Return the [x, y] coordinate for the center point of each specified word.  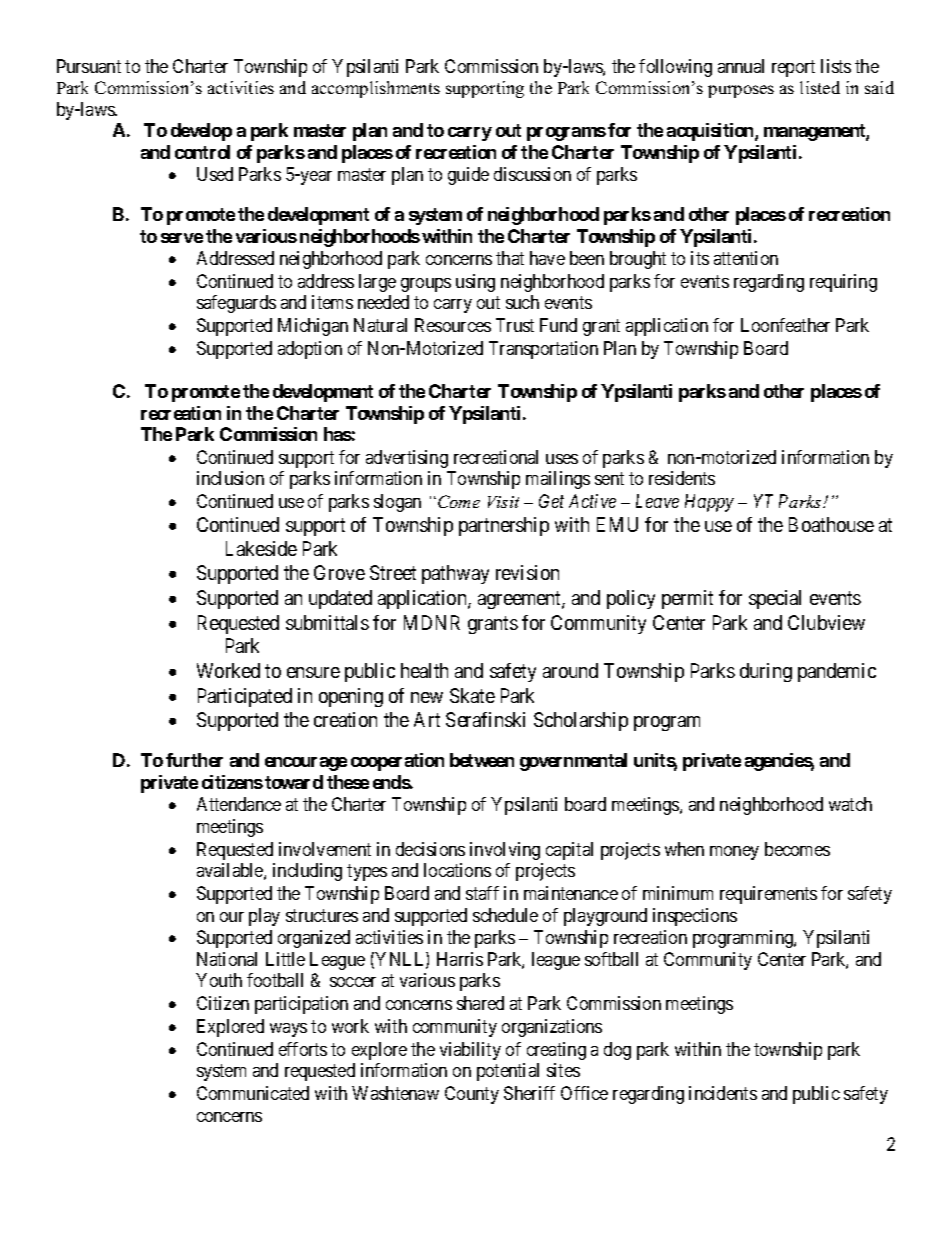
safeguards [236, 304]
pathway [455, 574]
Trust [515, 325]
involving [505, 851]
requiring [843, 283]
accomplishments [376, 89]
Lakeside [261, 548]
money [734, 853]
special [775, 599]
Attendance [239, 804]
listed [820, 87]
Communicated [253, 1093]
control [202, 152]
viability [470, 1051]
